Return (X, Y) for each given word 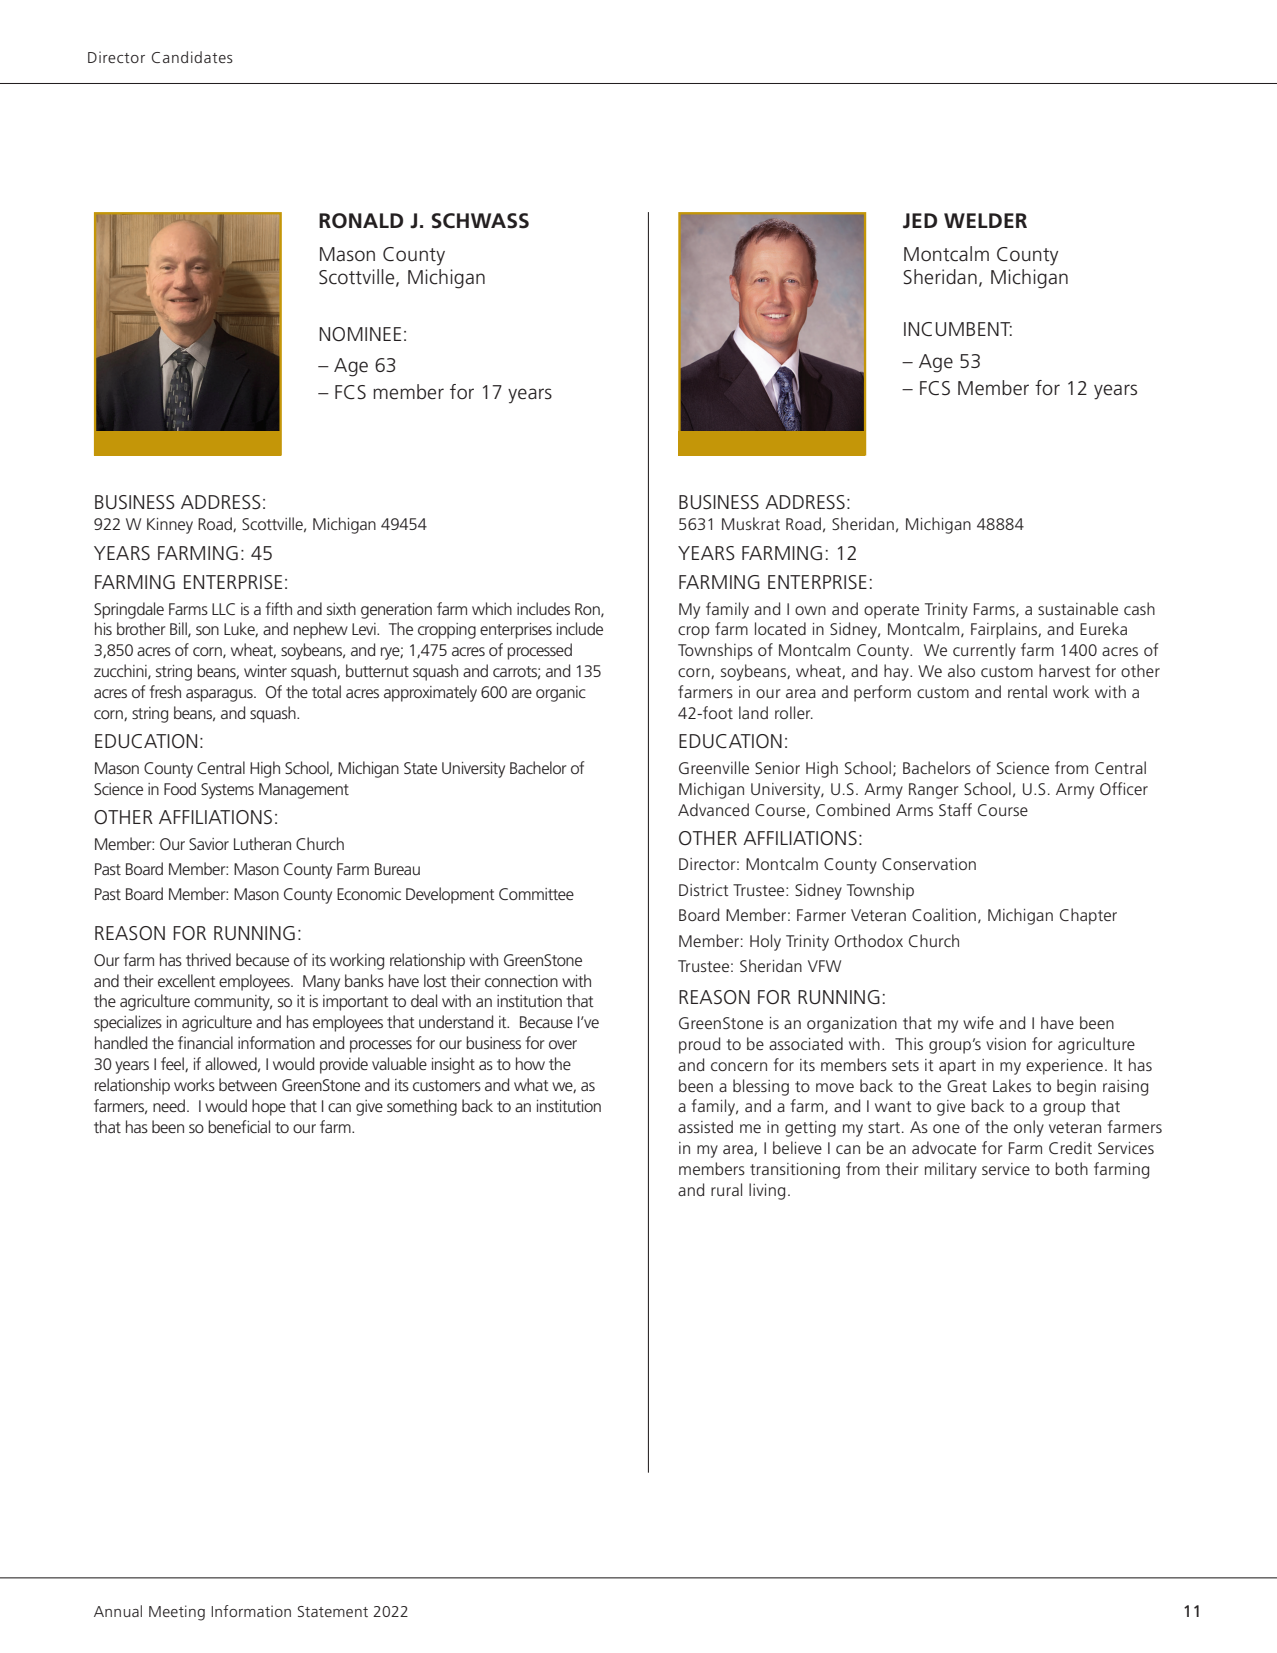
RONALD (361, 221)
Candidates (192, 57)
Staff (955, 809)
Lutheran (262, 843)
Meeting (177, 1613)
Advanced (713, 809)
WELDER (985, 220)
